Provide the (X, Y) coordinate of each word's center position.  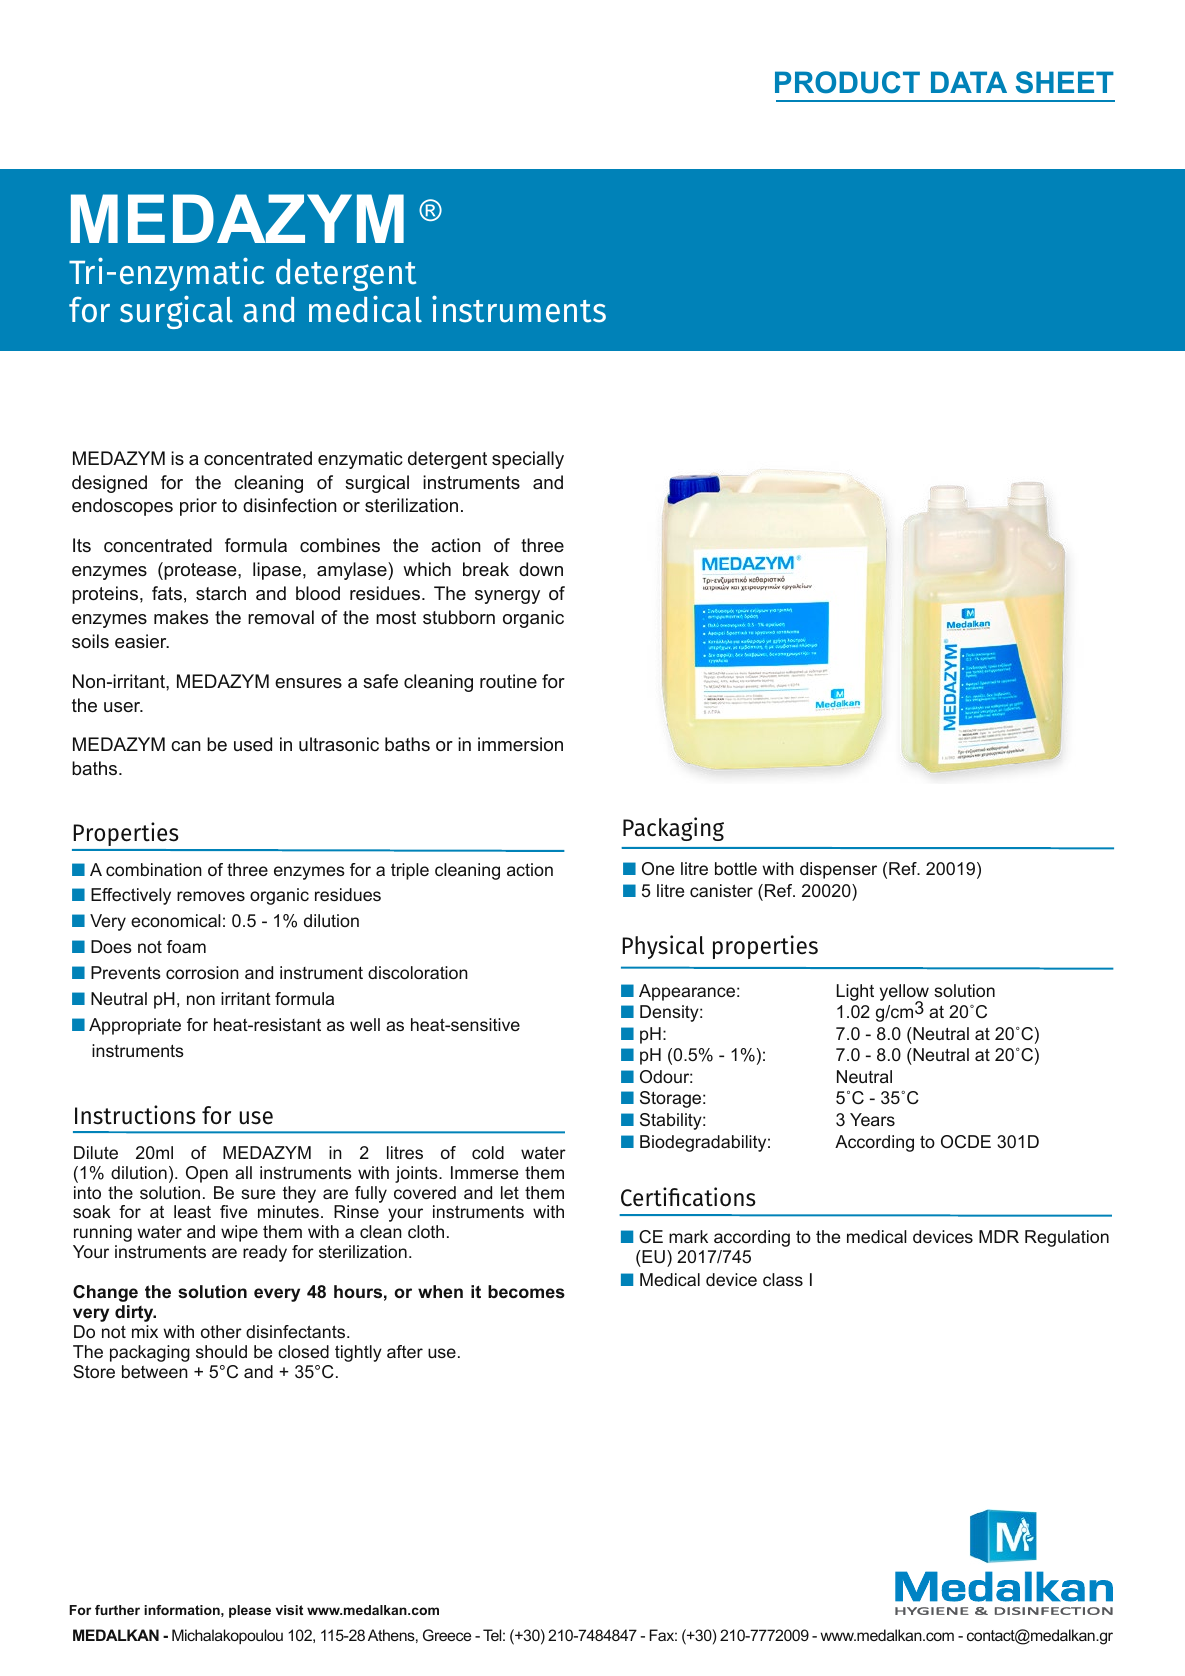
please (250, 1611)
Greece (447, 1635)
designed (109, 484)
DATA (969, 82)
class (783, 1279)
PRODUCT (847, 82)
